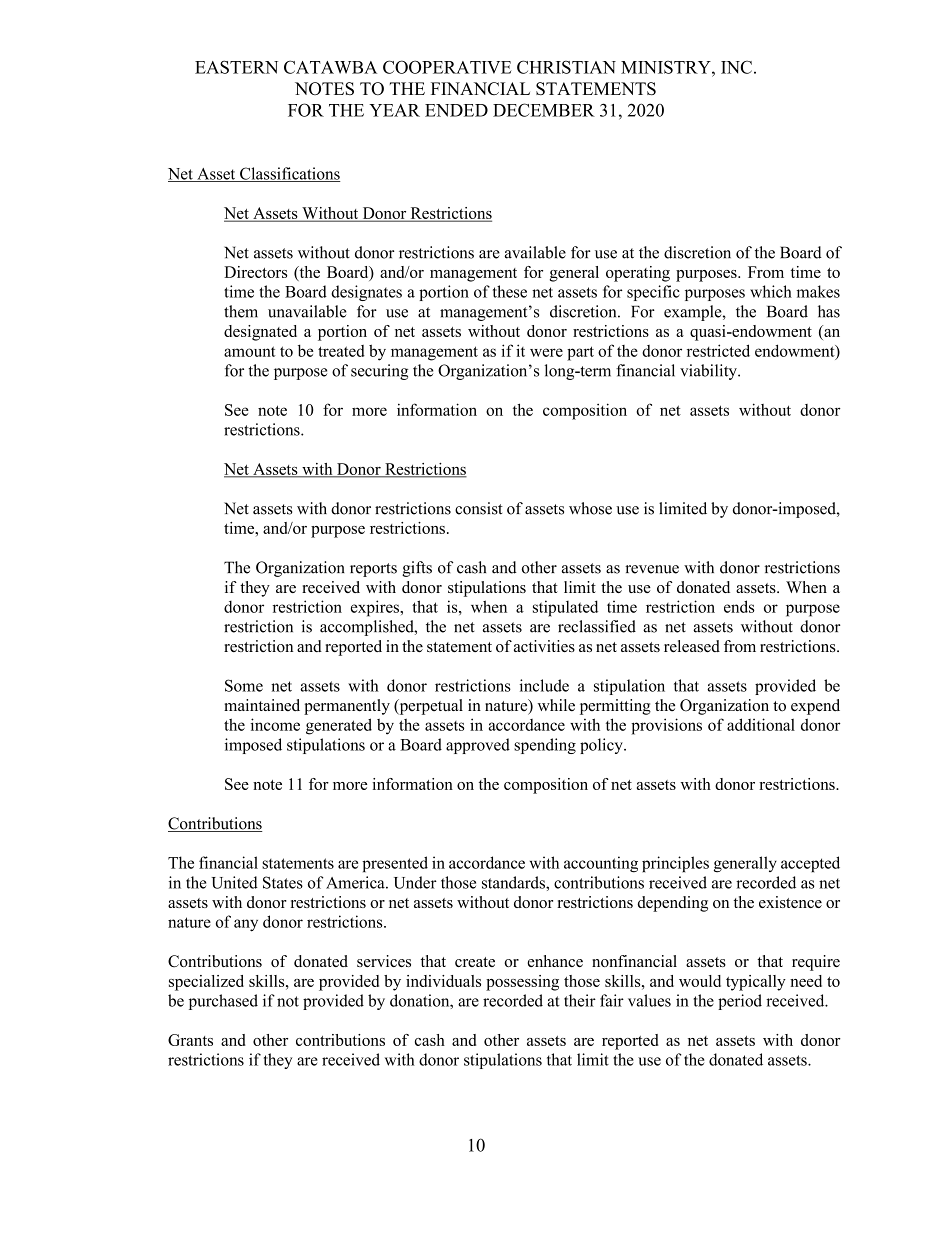 The height and width of the page is (1233, 952). Describe the element at coordinates (373, 570) in the page. I see `reports` at that location.
